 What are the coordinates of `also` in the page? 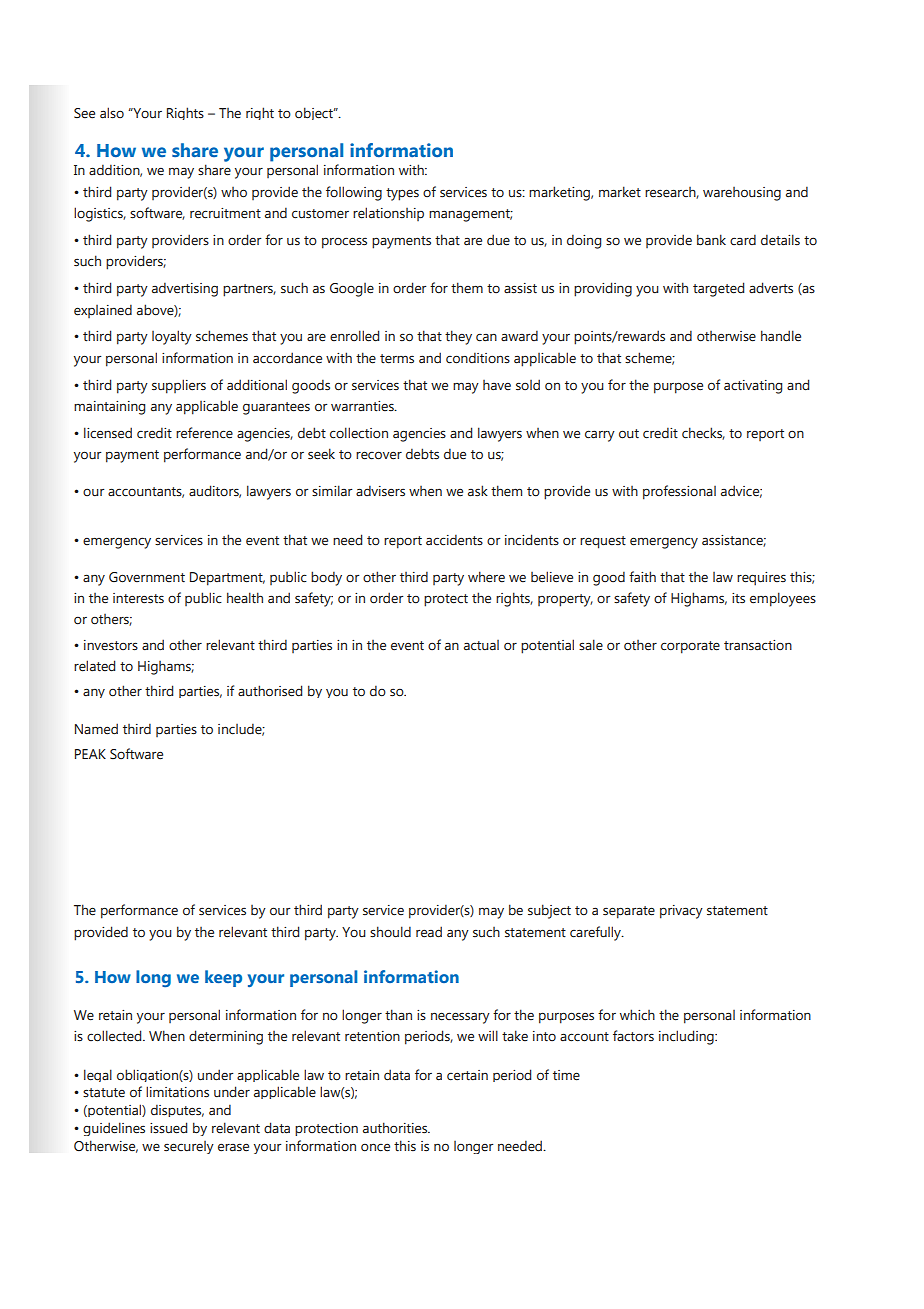 It's located at (112, 113).
